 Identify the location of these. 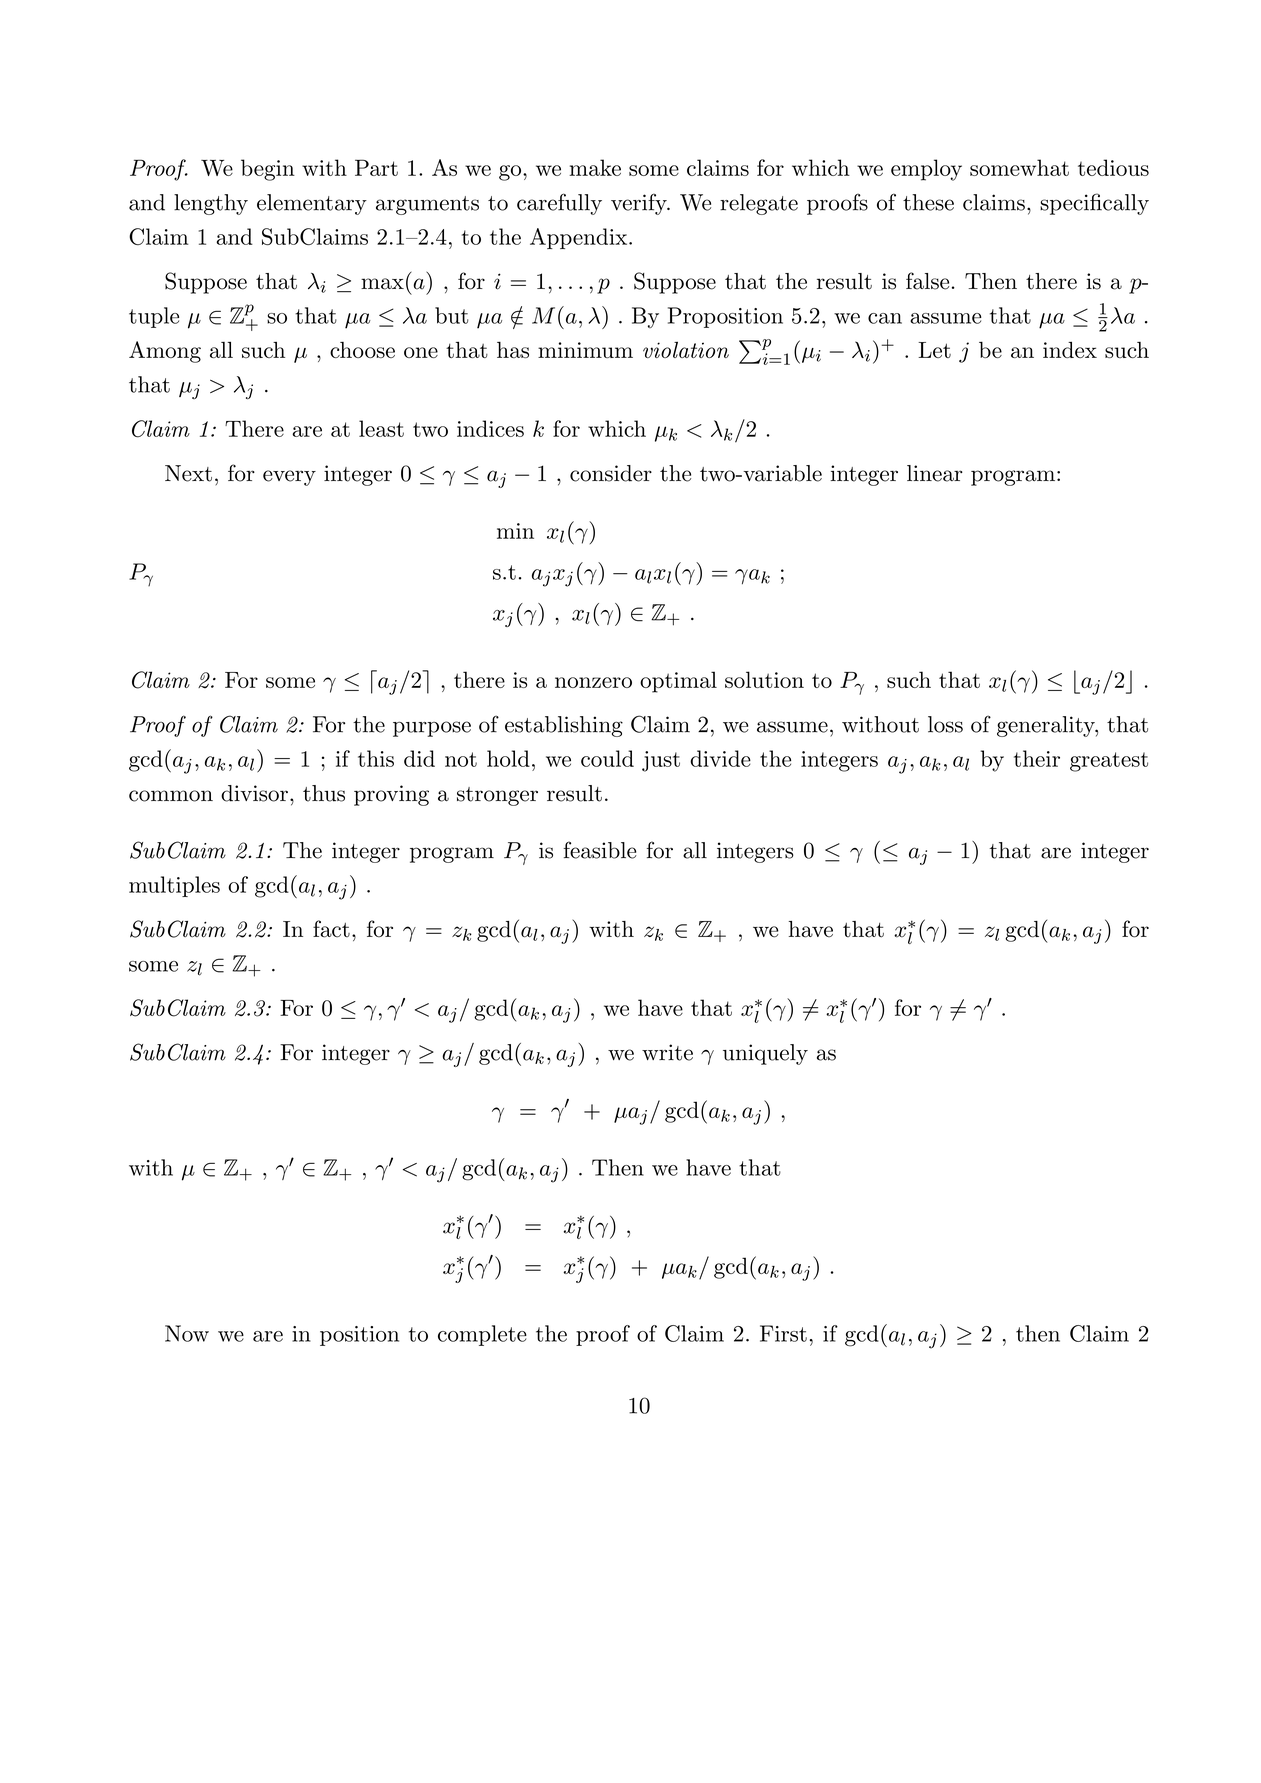
(928, 202).
